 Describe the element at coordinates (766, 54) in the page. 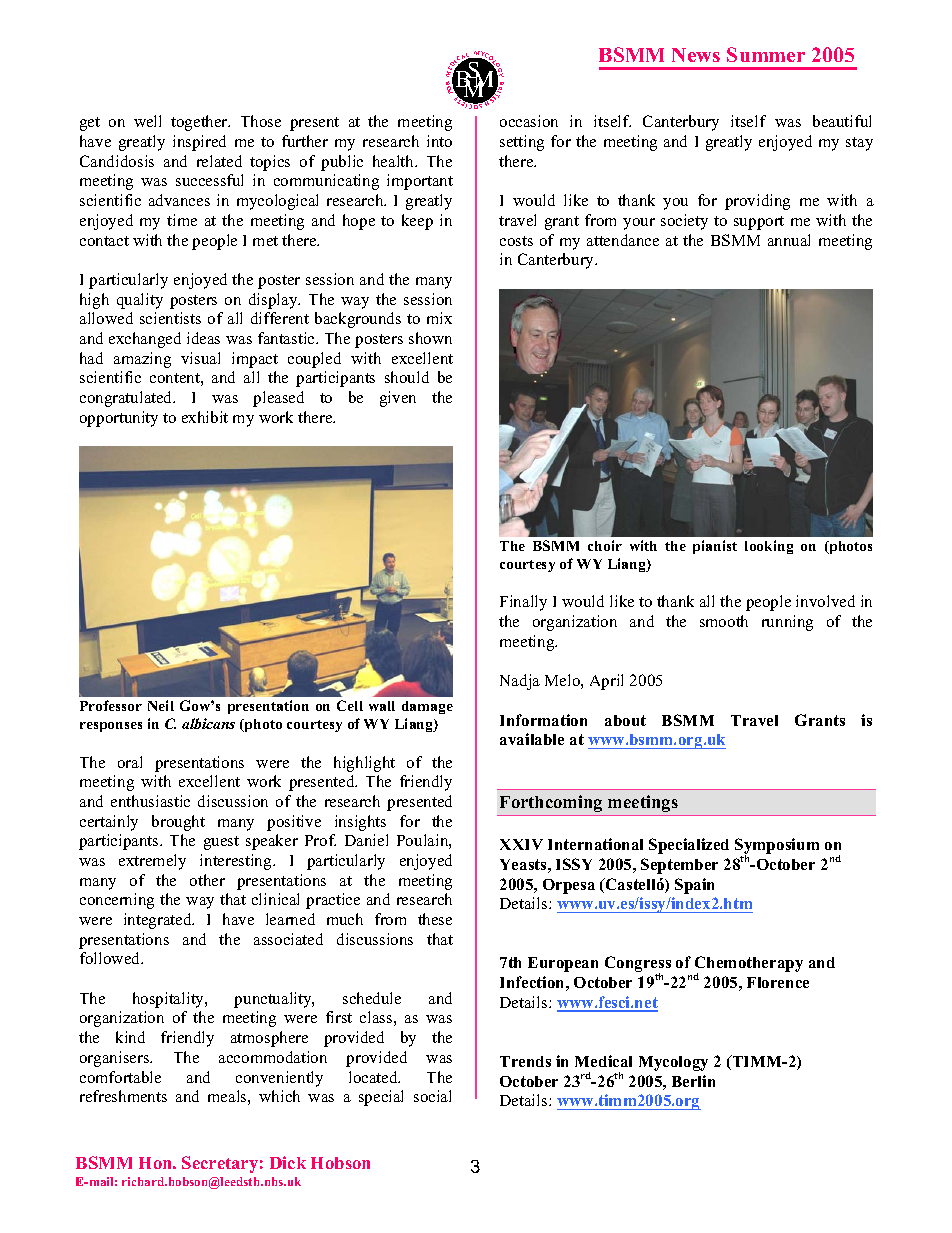

I see `Summer` at that location.
